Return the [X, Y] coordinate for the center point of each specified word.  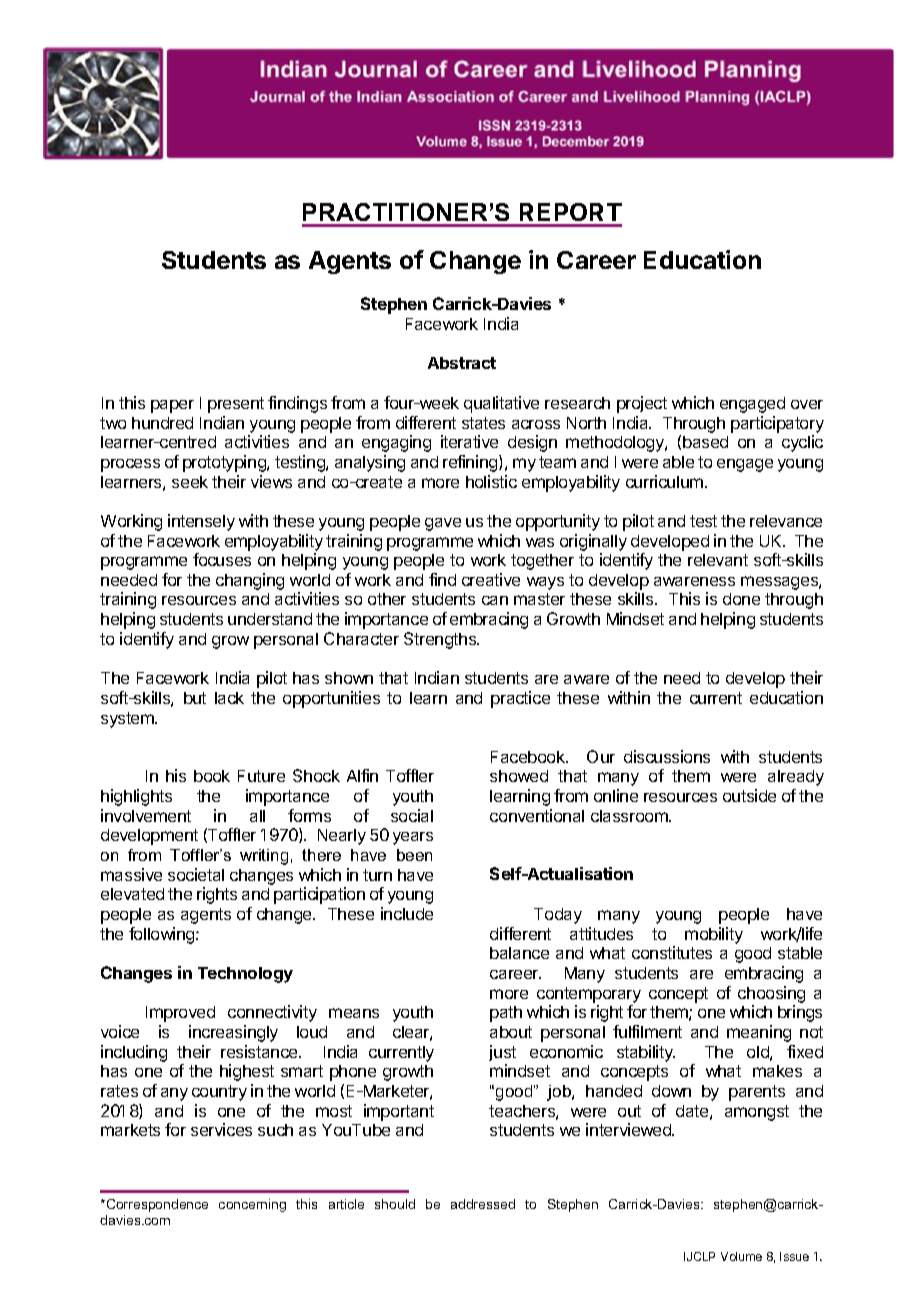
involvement [146, 815]
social [412, 815]
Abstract [462, 363]
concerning [252, 1205]
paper [172, 406]
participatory [777, 424]
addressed [483, 1204]
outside [749, 795]
